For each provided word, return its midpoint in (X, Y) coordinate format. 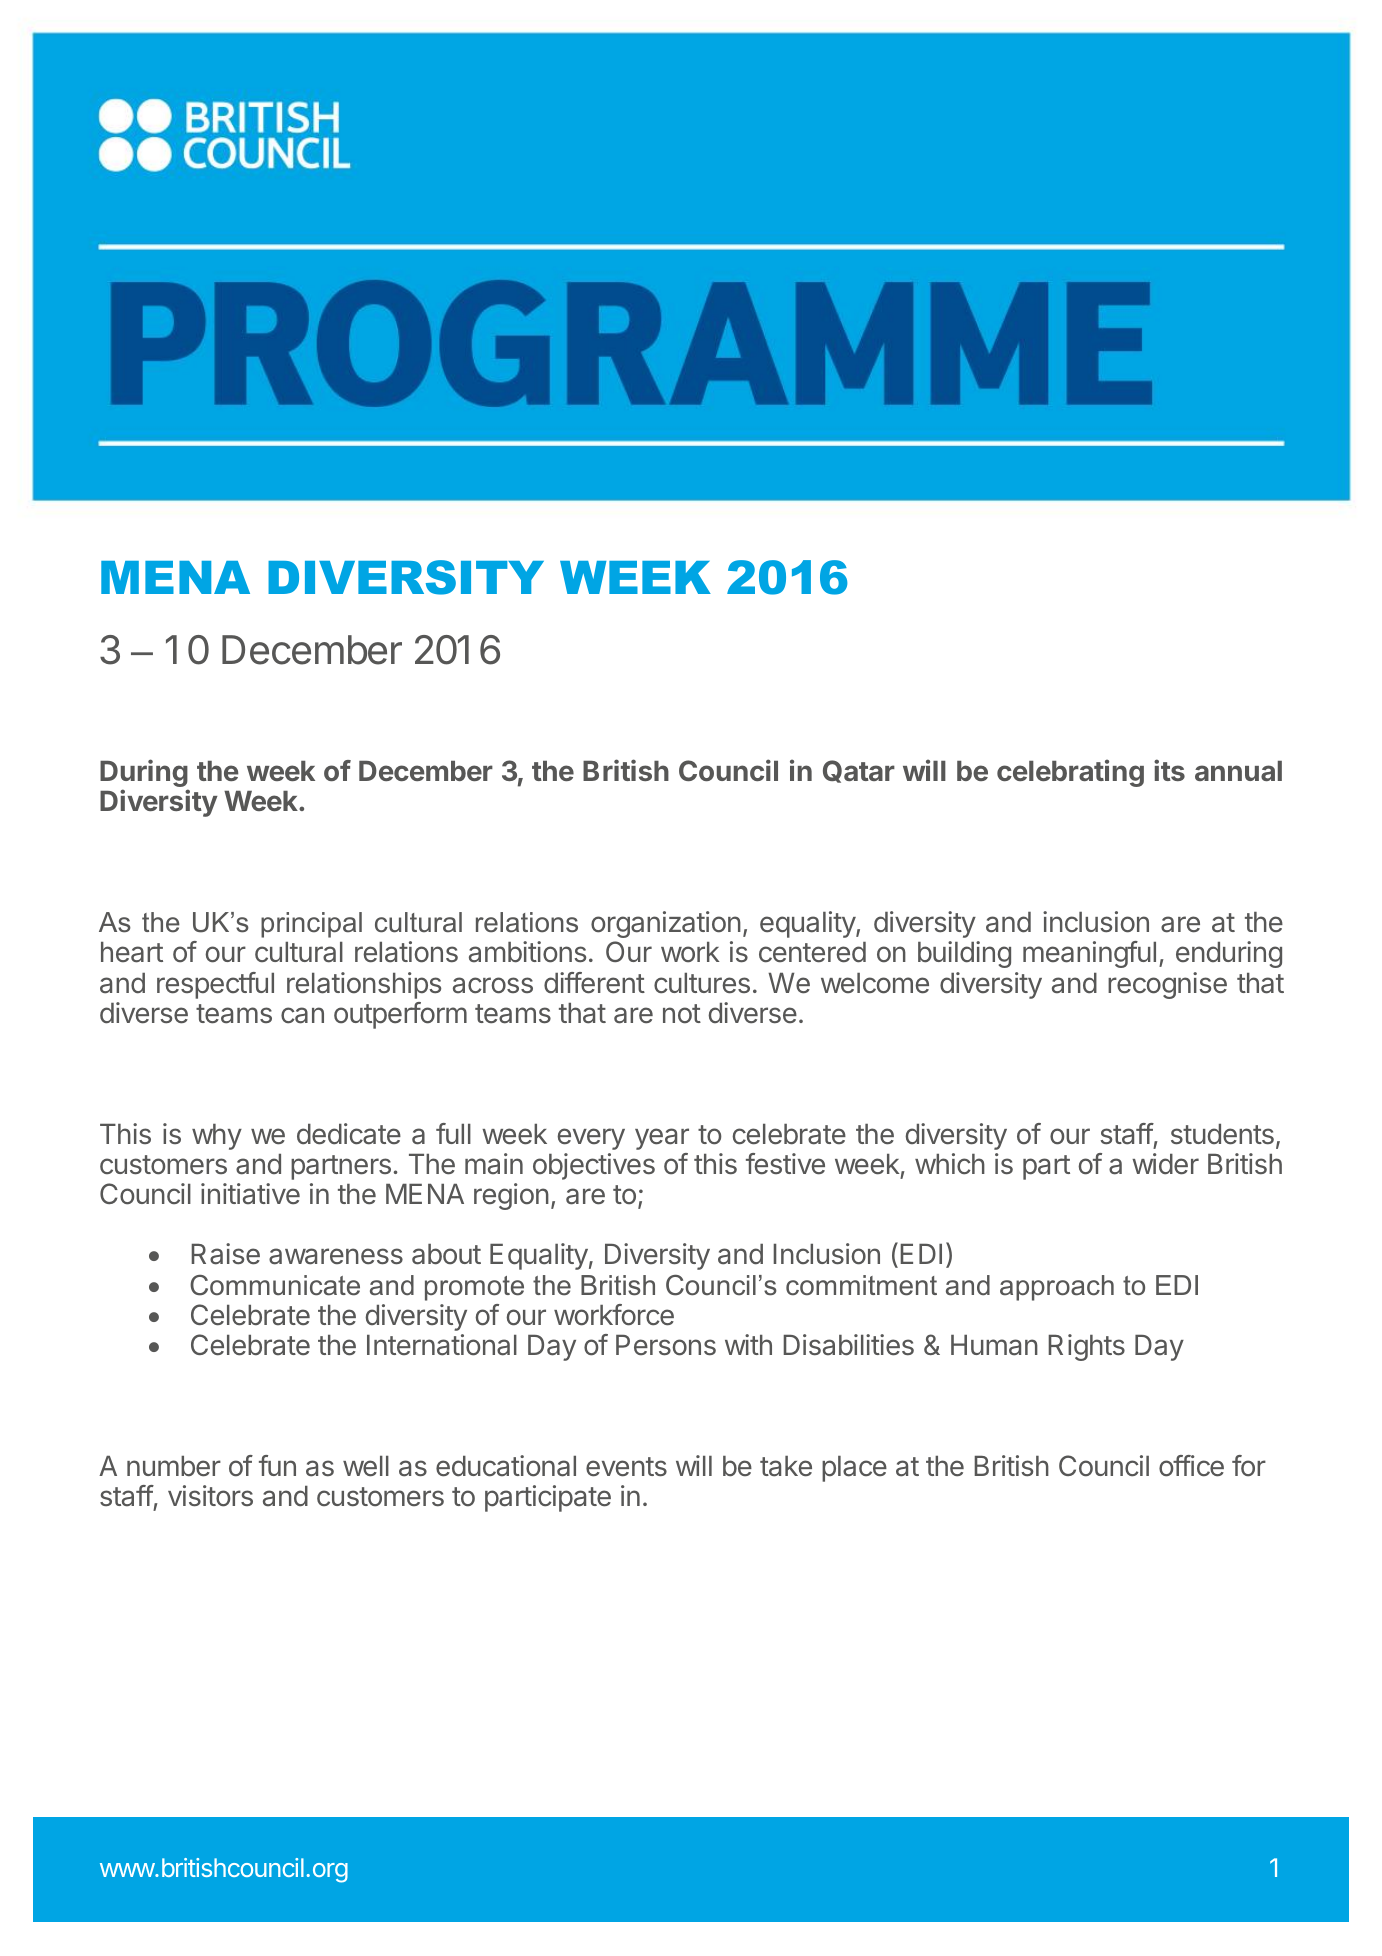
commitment (861, 1285)
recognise (1167, 985)
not (682, 1014)
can (302, 1015)
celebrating (1070, 773)
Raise (225, 1254)
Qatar (859, 771)
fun (277, 1465)
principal (311, 925)
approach (1057, 1288)
